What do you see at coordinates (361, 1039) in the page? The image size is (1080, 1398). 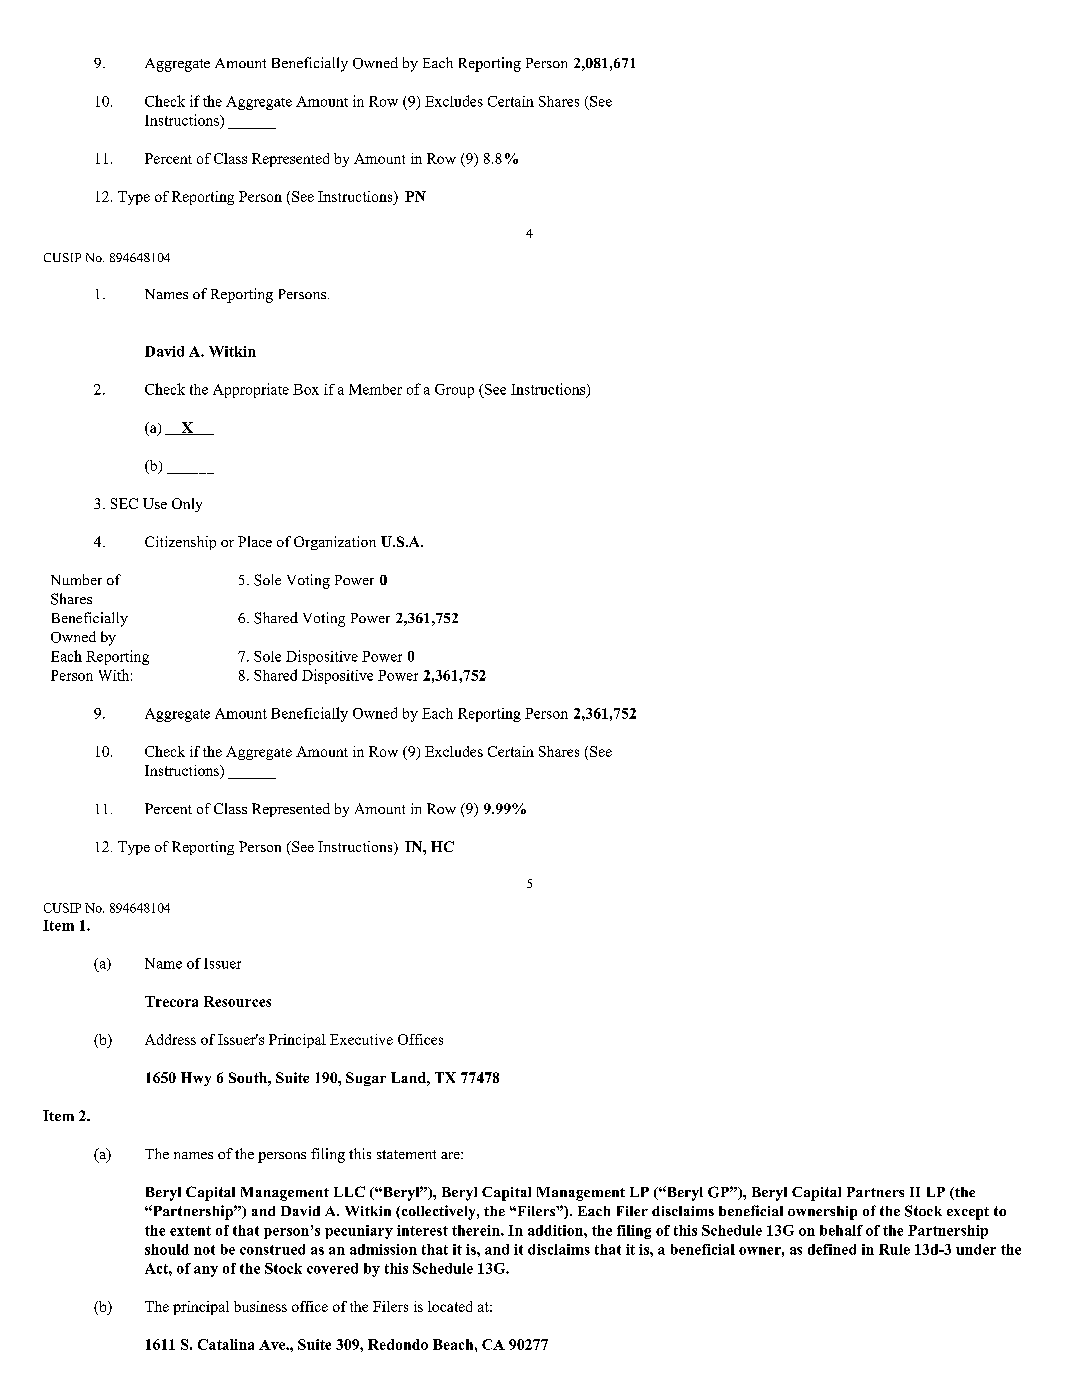 I see `Executive` at bounding box center [361, 1039].
